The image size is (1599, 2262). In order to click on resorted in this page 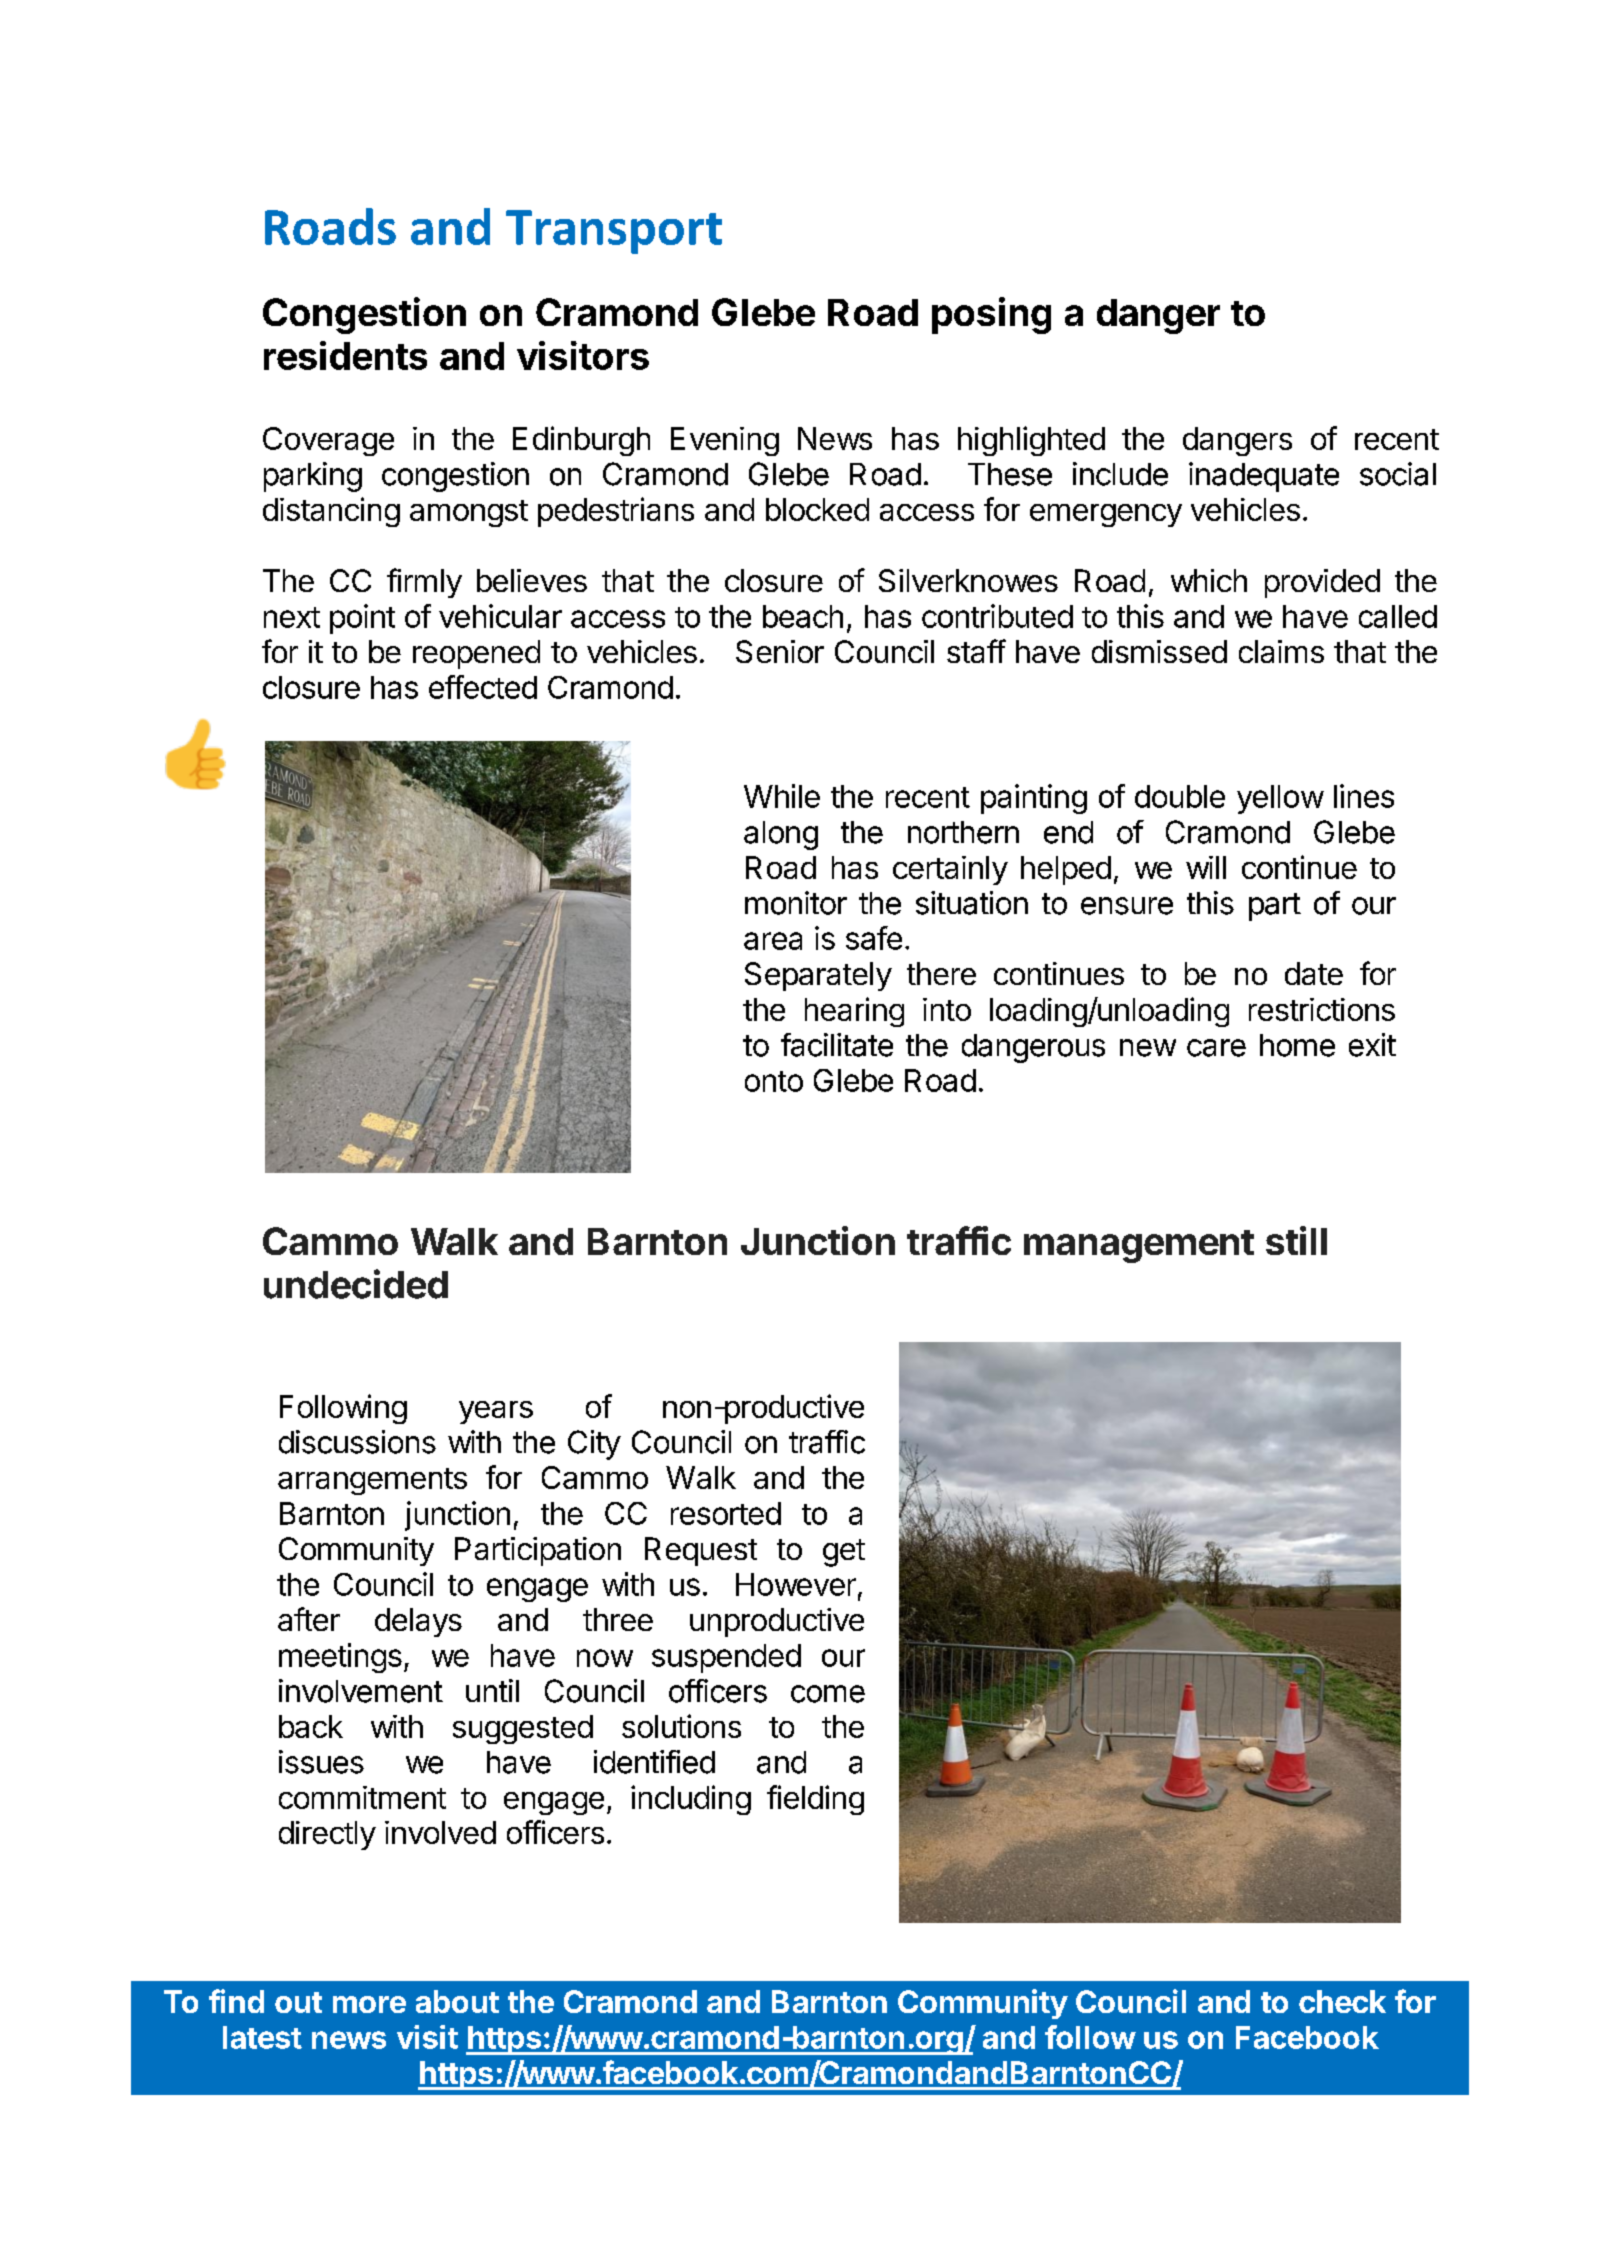, I will do `click(726, 1513)`.
